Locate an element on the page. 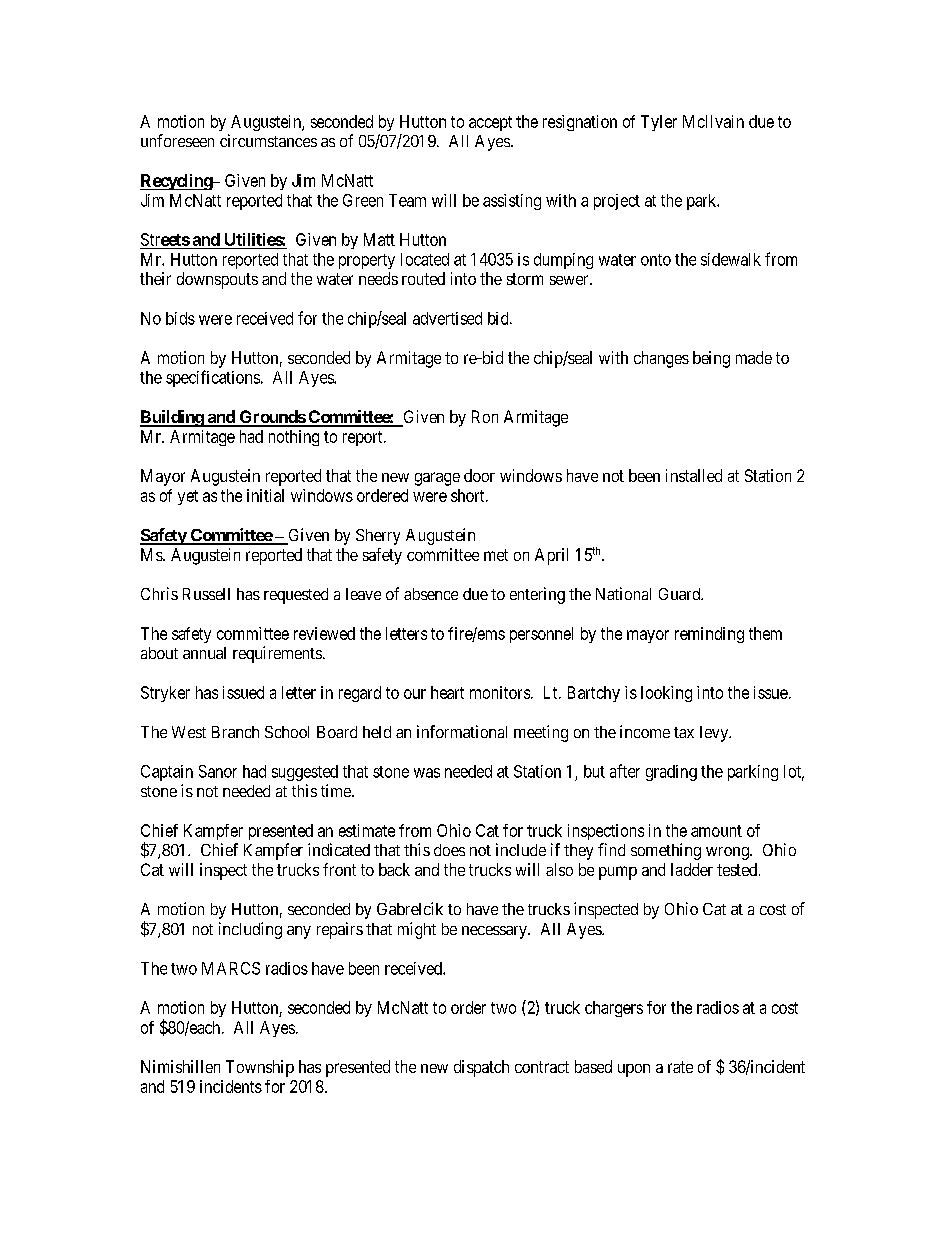  advertised is located at coordinates (447, 318).
